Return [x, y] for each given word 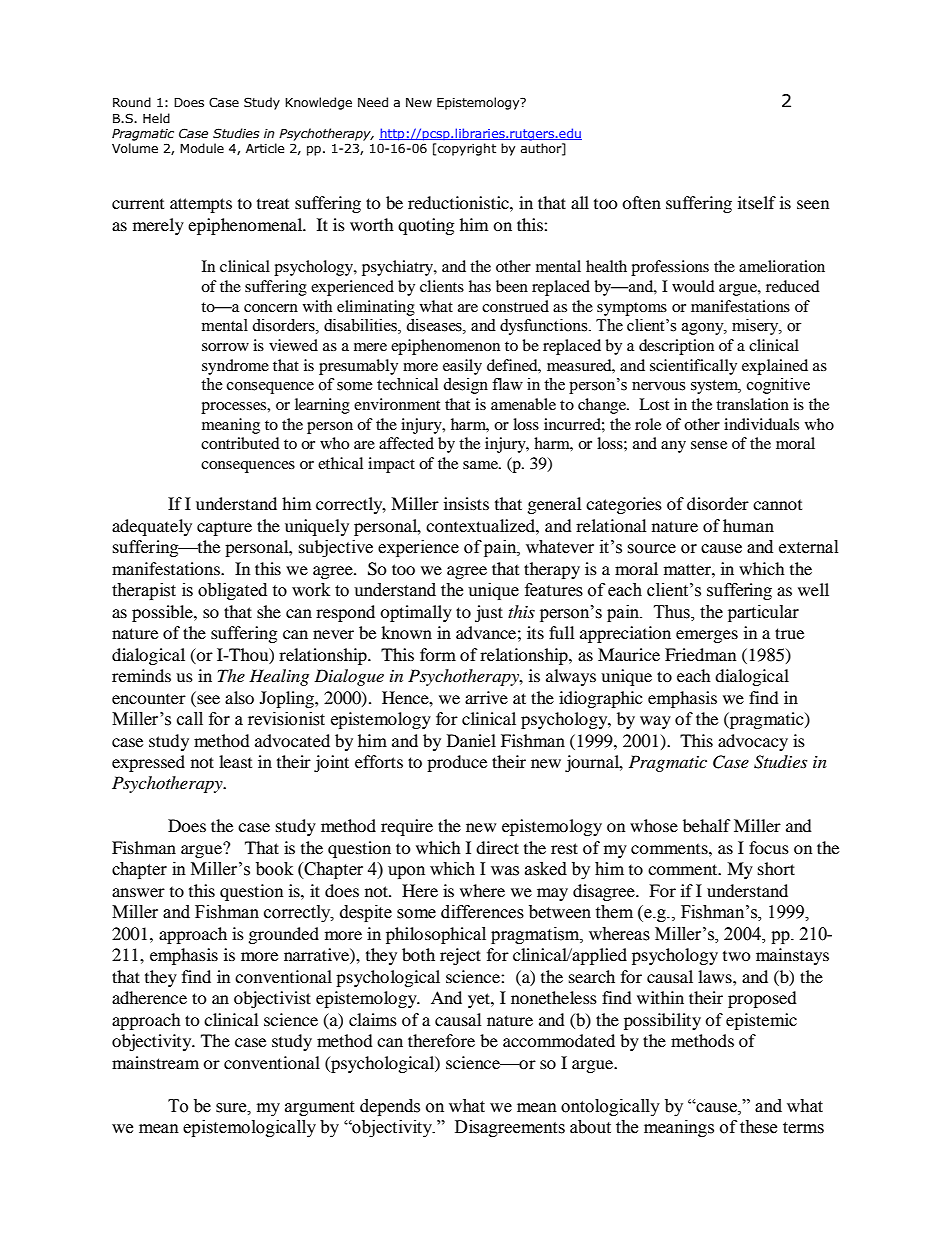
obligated [232, 591]
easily [462, 367]
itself [757, 202]
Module [202, 148]
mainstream [155, 1062]
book [274, 869]
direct [497, 847]
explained [775, 367]
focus [769, 847]
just [489, 613]
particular [763, 613]
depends [390, 1107]
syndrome [235, 367]
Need [373, 102]
